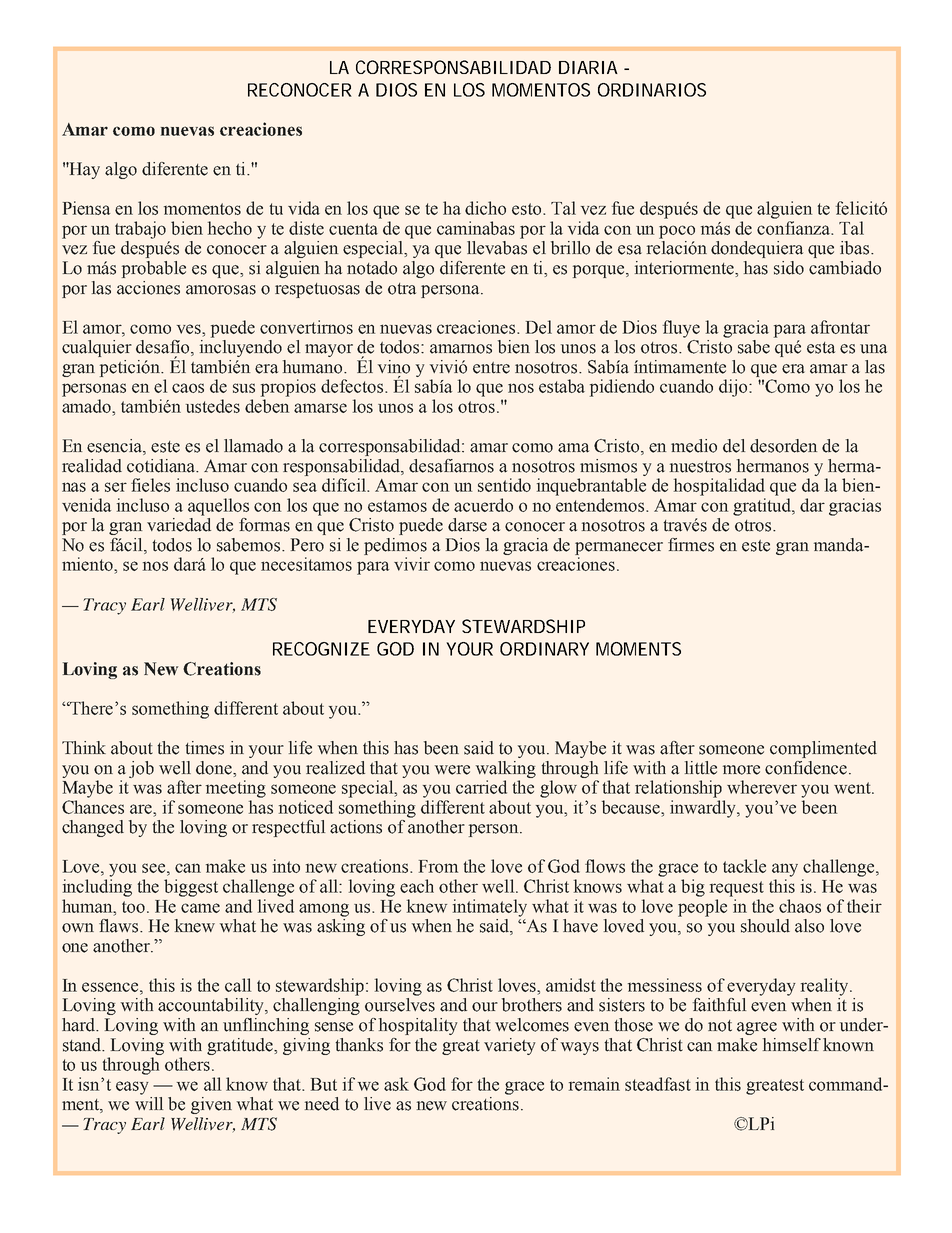 This image has height=1233, width=952. Describe the element at coordinates (789, 268) in the image. I see `sido` at that location.
